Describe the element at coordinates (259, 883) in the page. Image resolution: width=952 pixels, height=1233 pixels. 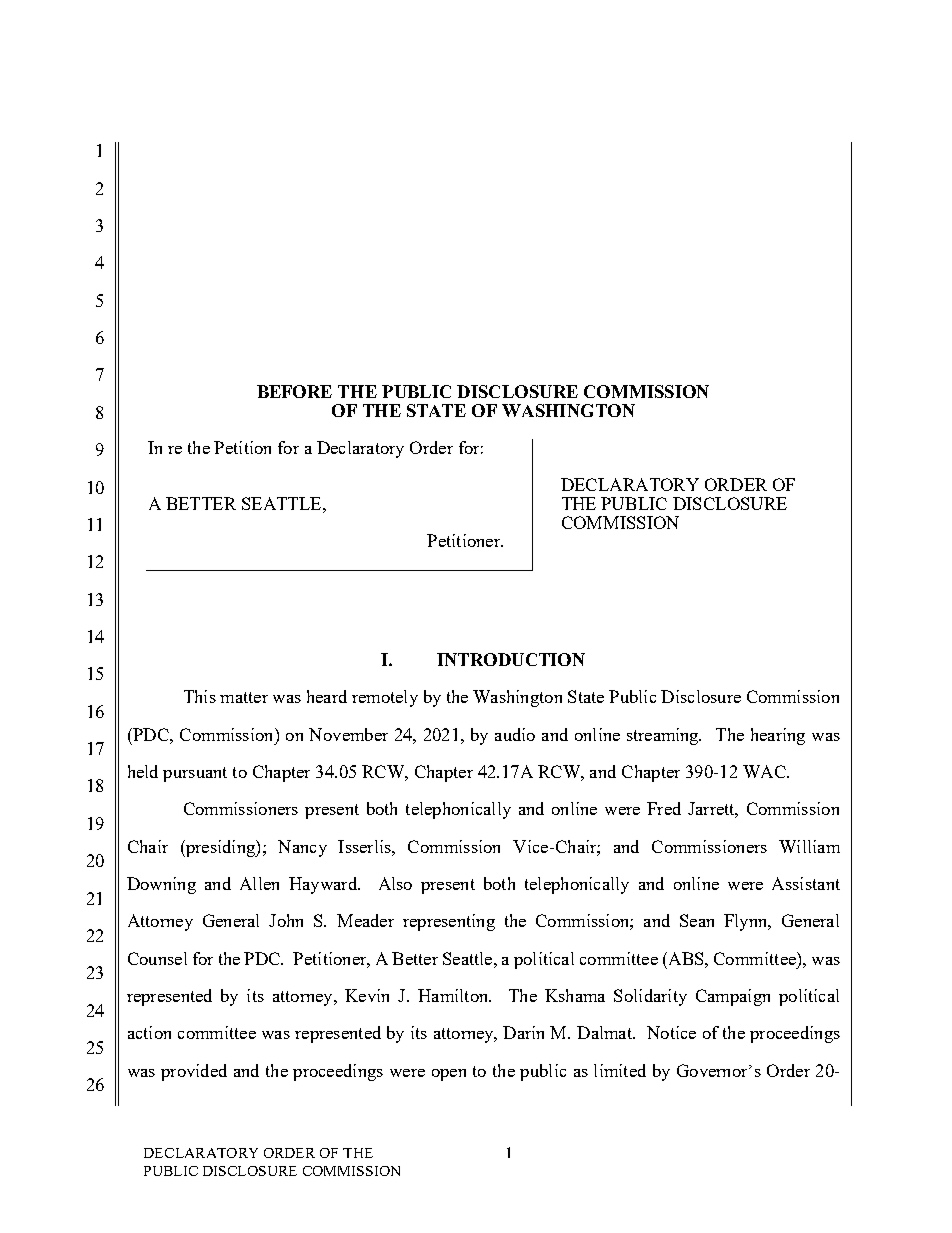
I see `Allen` at that location.
